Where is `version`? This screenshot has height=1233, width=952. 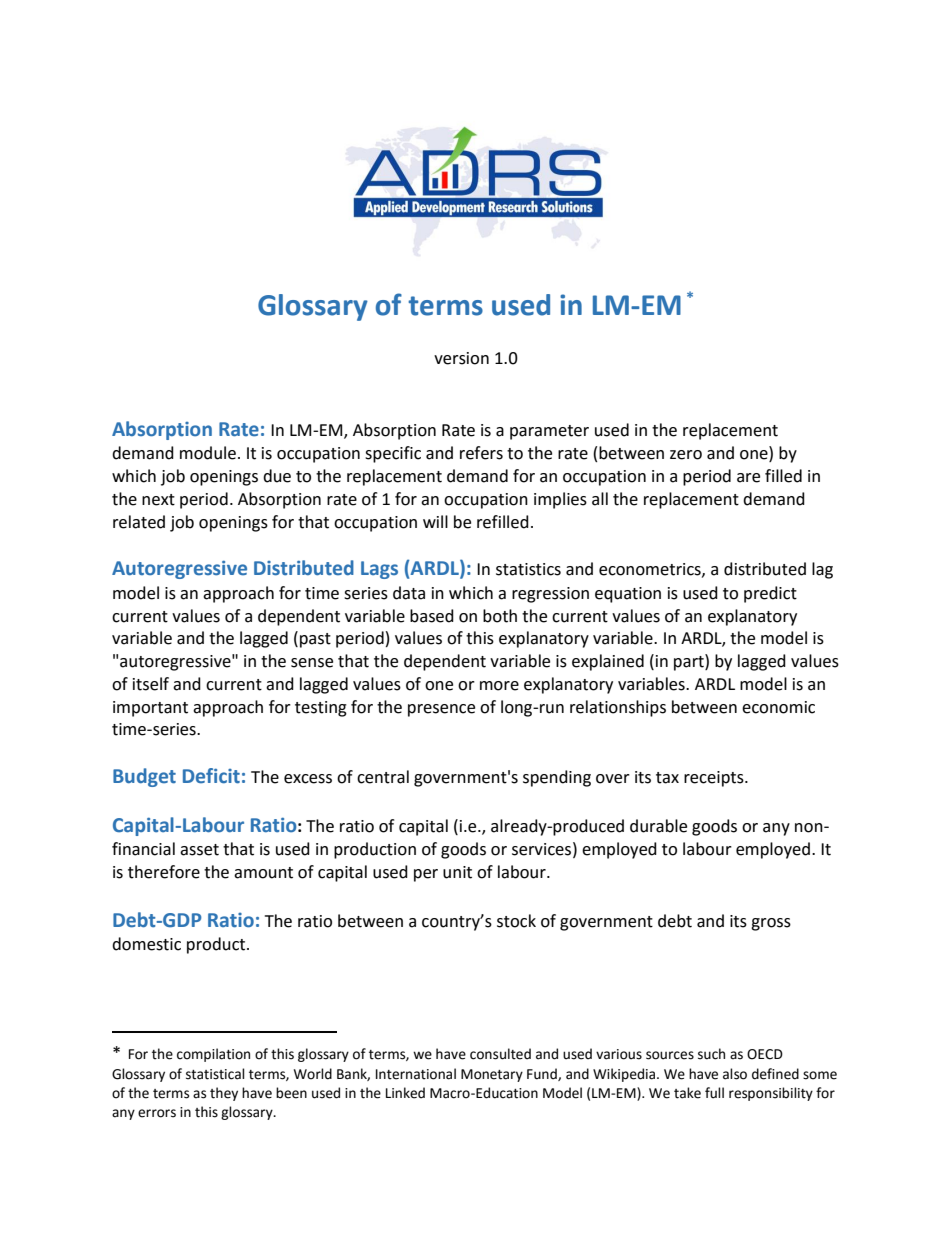
version is located at coordinates (461, 358).
